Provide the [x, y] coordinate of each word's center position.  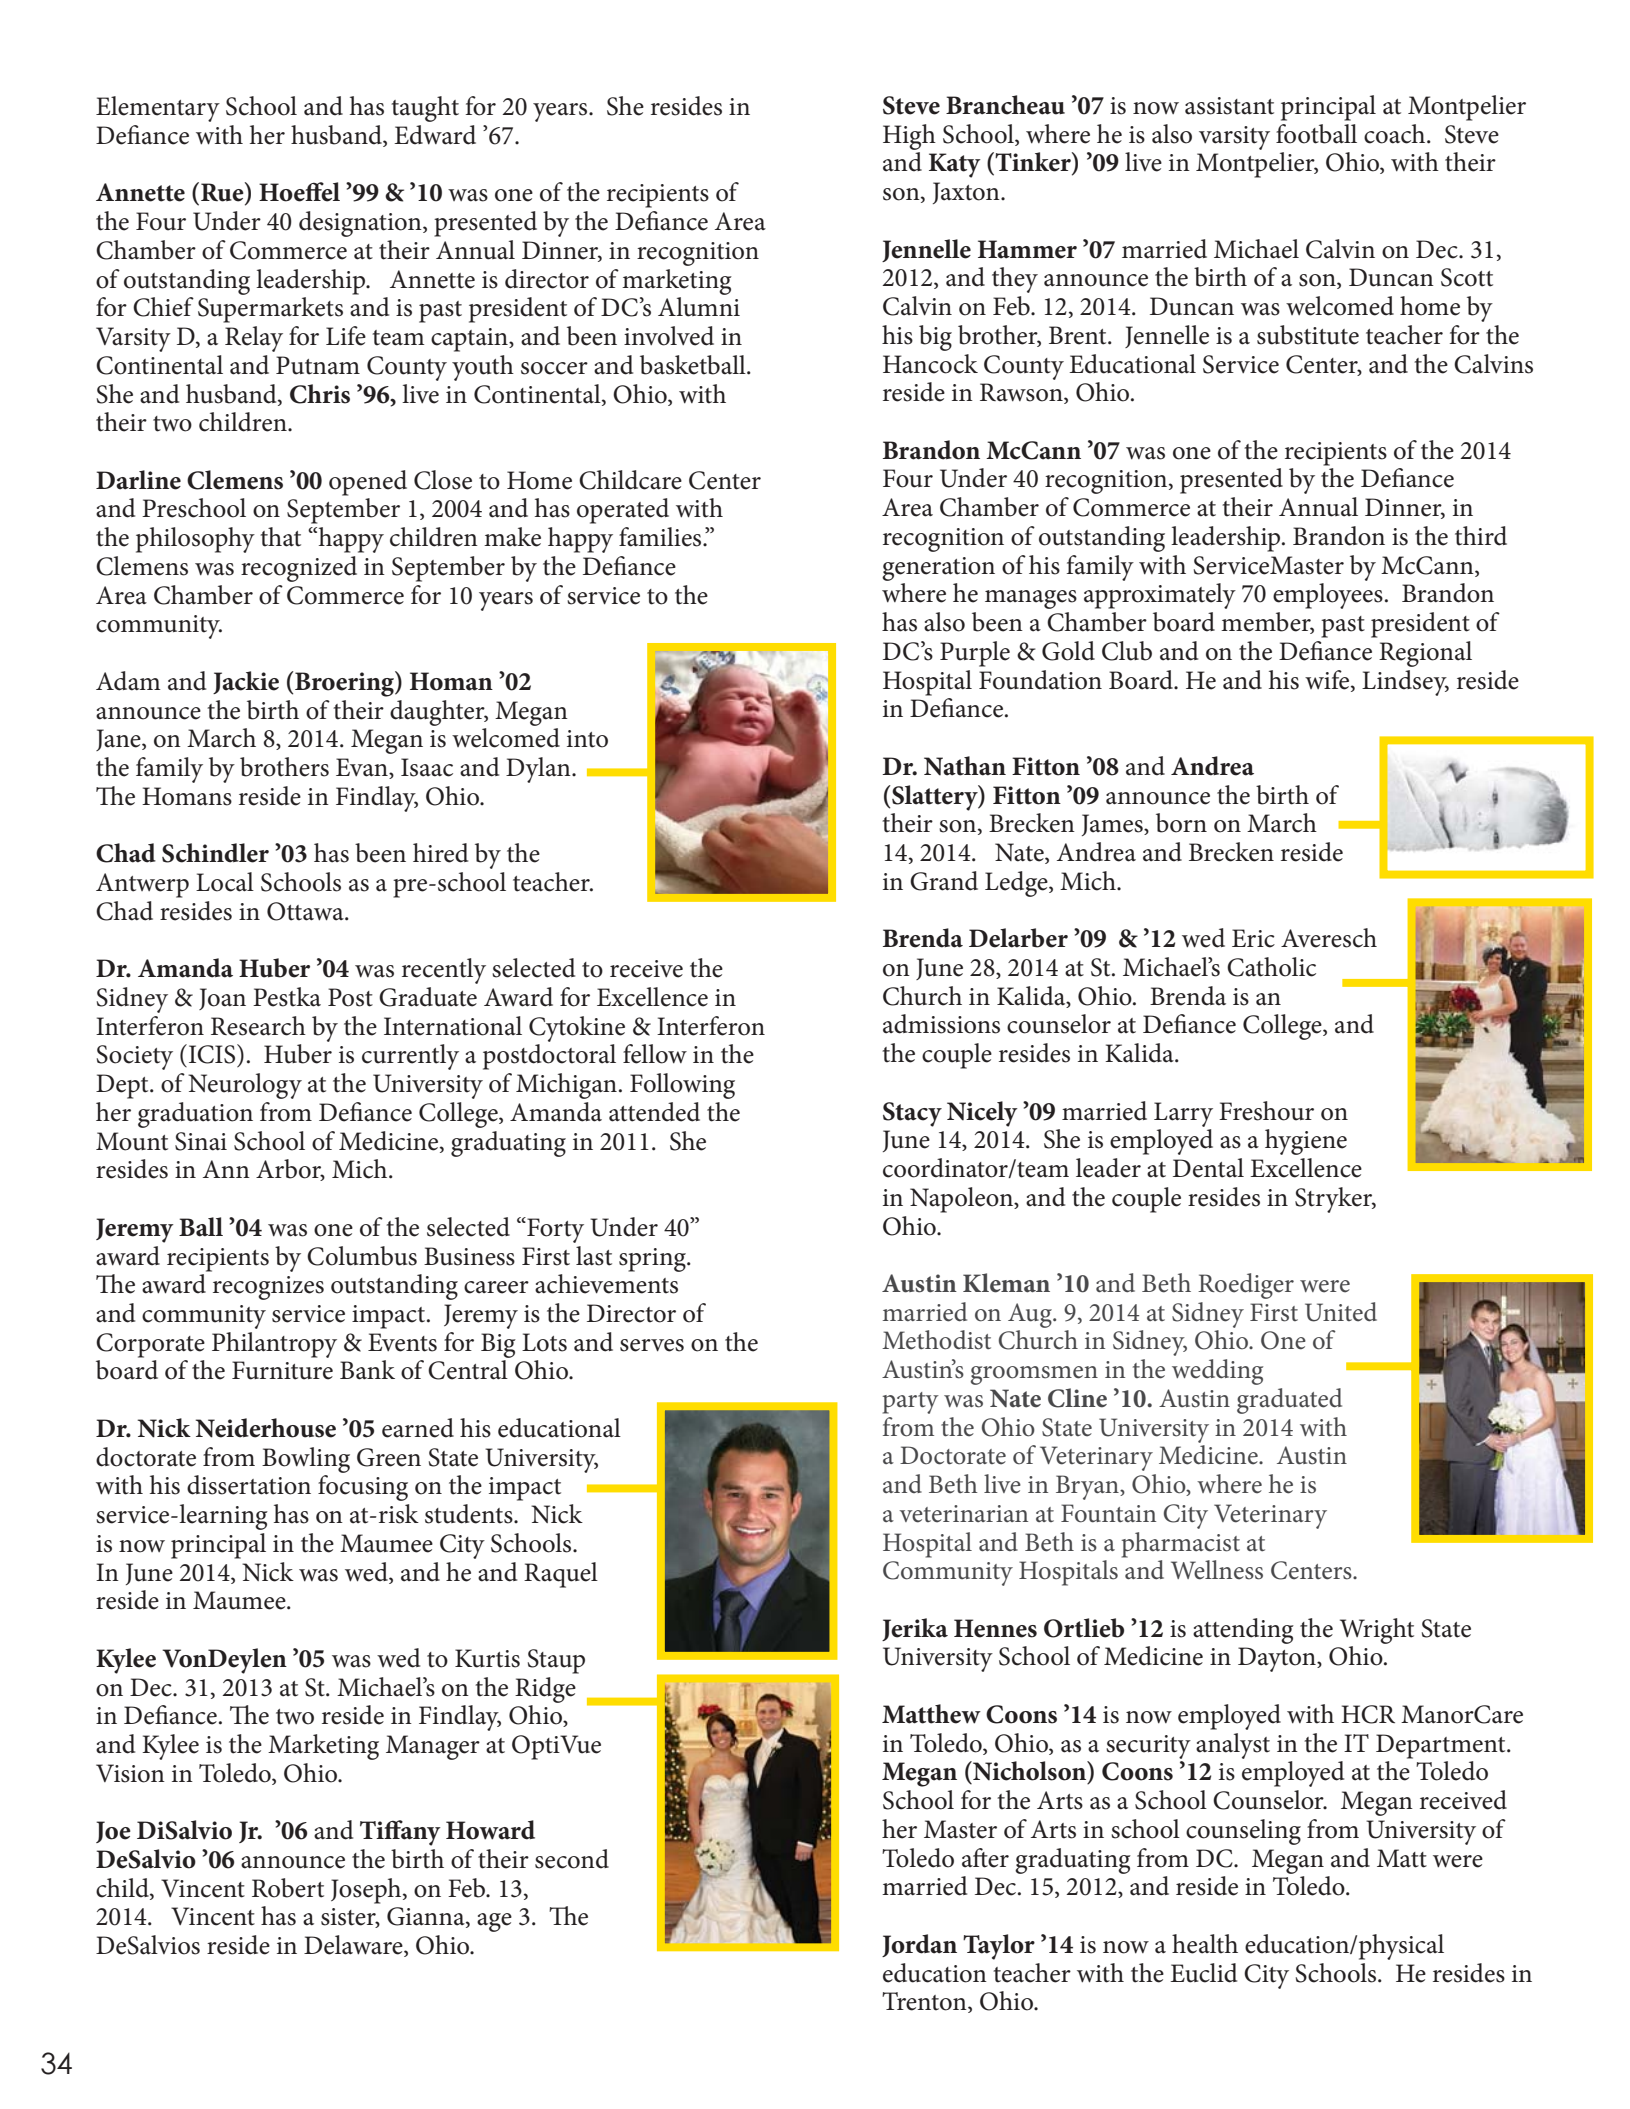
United [1341, 1312]
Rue [223, 193]
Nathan [965, 766]
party [911, 1403]
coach [1396, 134]
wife [1328, 680]
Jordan [919, 1945]
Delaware [354, 1946]
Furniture [282, 1370]
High [909, 137]
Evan [363, 768]
